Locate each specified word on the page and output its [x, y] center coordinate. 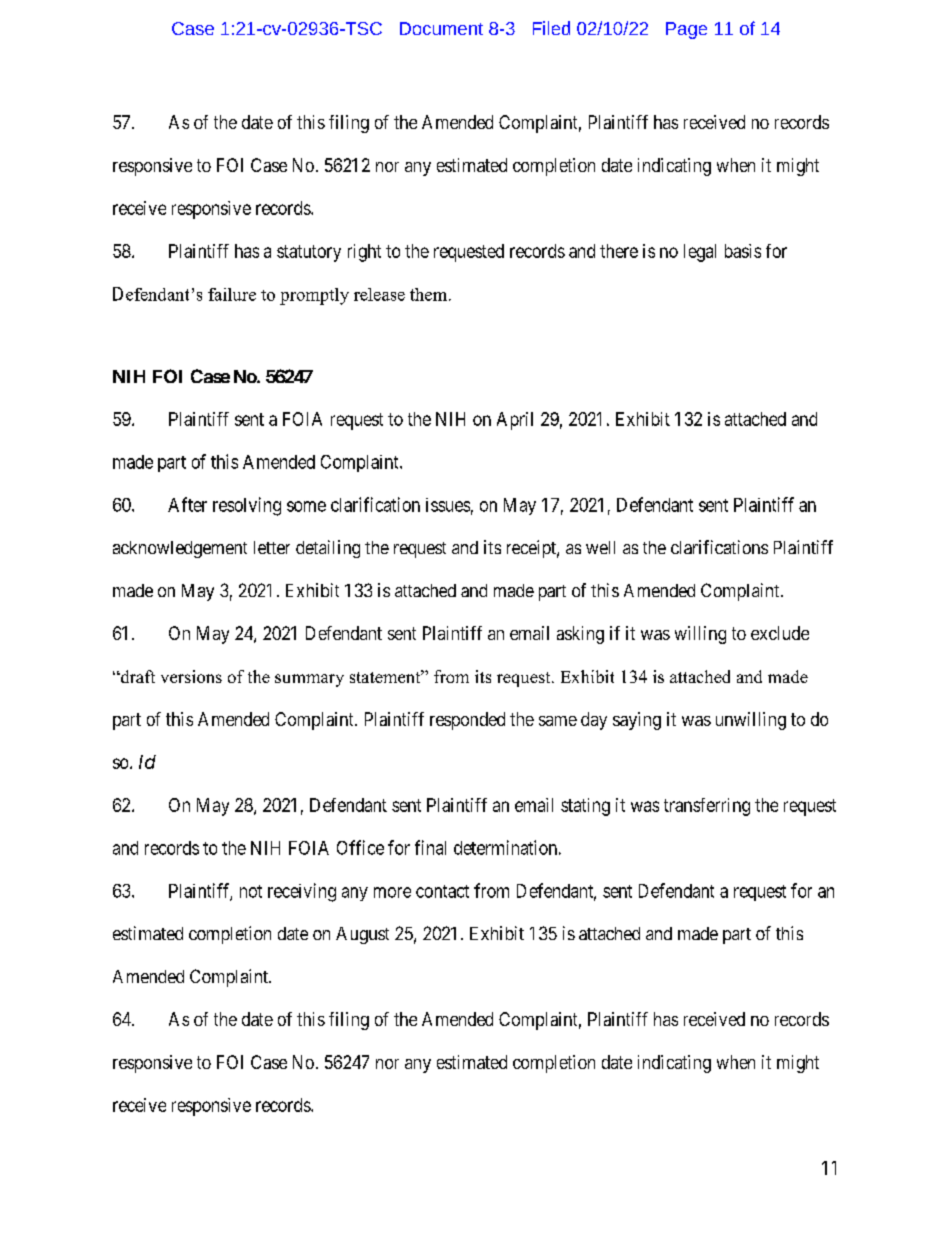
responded [467, 721]
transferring [707, 807]
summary [309, 680]
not [251, 891]
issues [448, 505]
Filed [551, 28]
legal [700, 253]
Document [441, 28]
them [430, 294]
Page [686, 30]
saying [637, 721]
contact [442, 891]
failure [232, 294]
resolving [247, 506]
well [600, 547]
